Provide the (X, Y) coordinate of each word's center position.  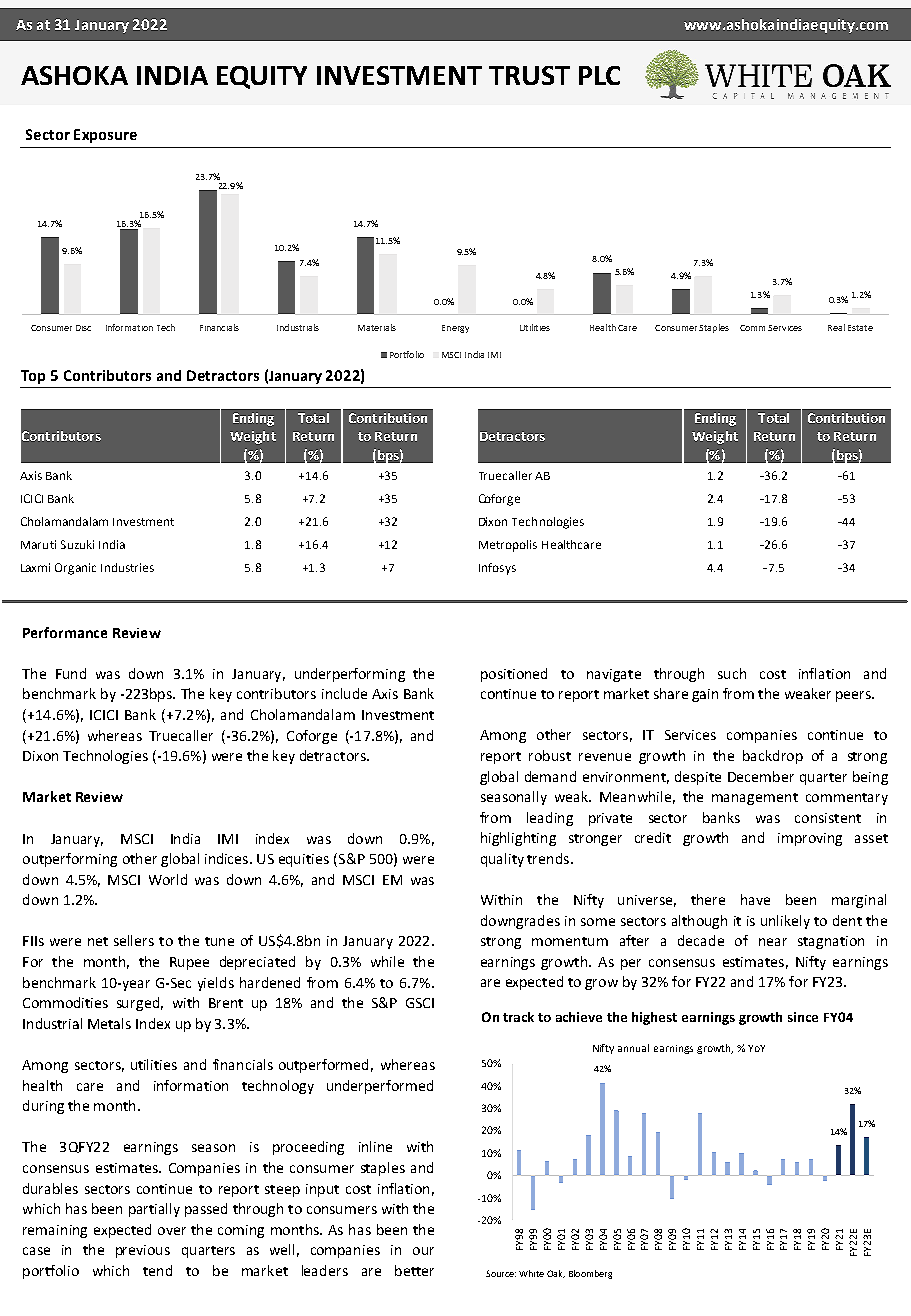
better (414, 1270)
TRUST (529, 75)
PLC (599, 75)
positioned (514, 675)
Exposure (105, 136)
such (732, 673)
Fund (71, 673)
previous (143, 1251)
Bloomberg (590, 1274)
